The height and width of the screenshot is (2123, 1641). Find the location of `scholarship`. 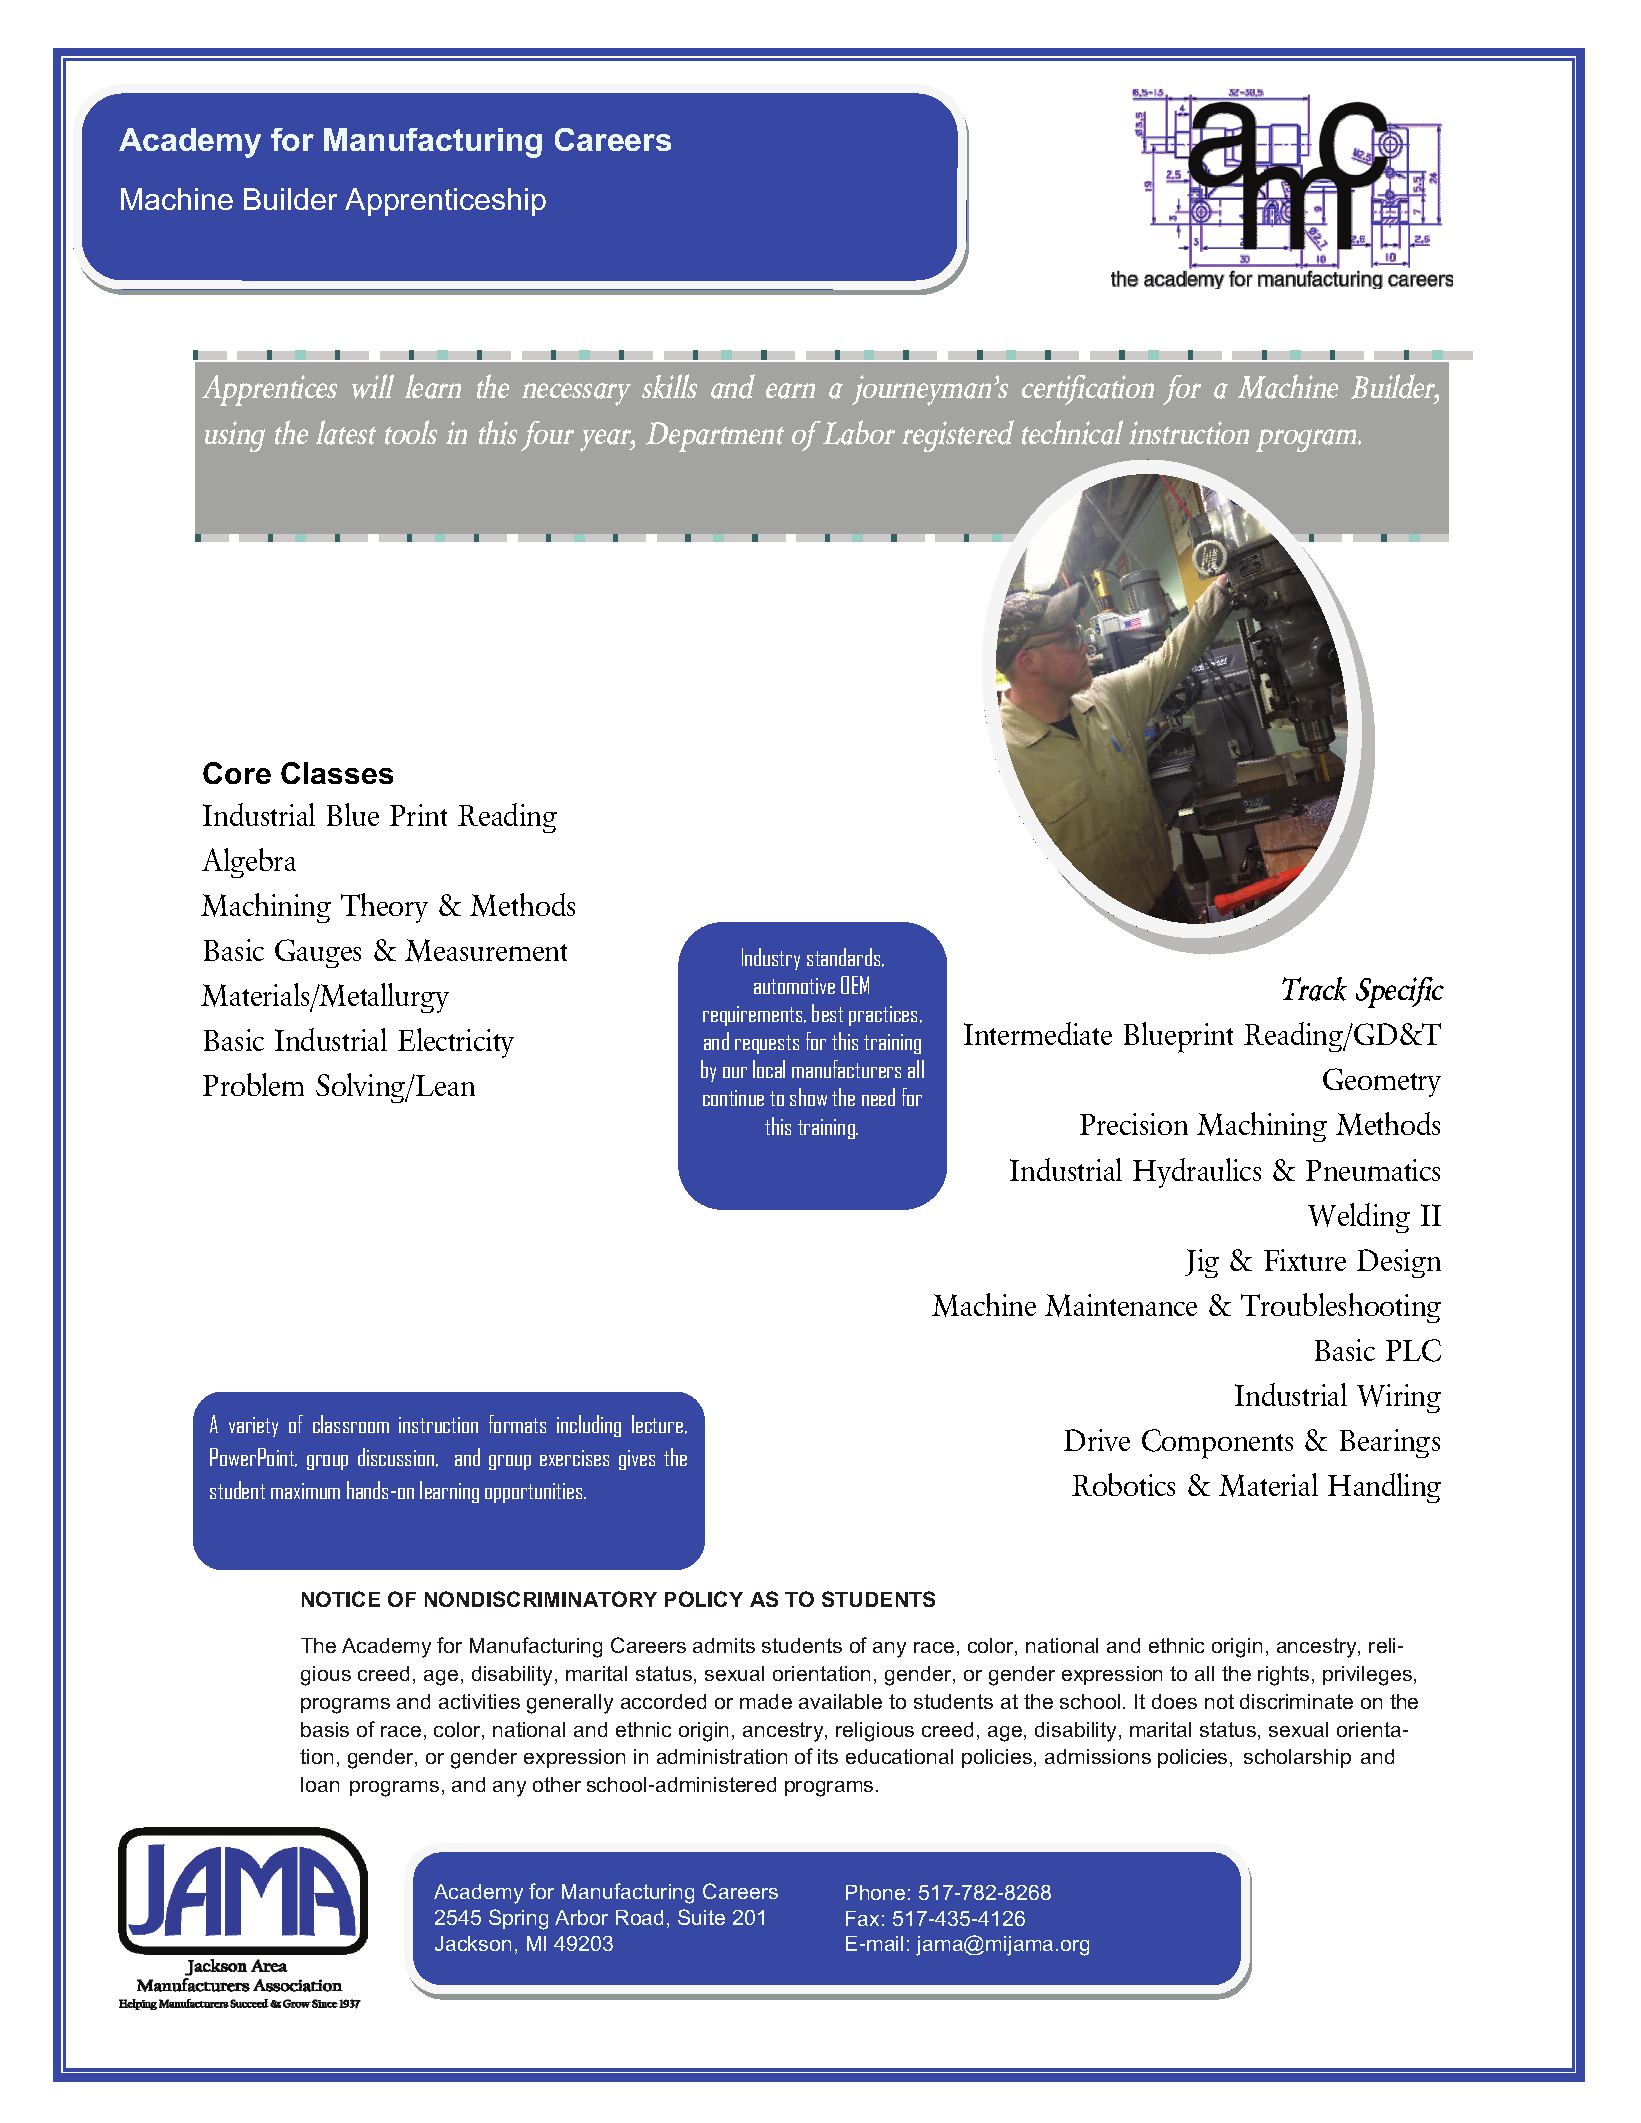

scholarship is located at coordinates (1297, 1758).
